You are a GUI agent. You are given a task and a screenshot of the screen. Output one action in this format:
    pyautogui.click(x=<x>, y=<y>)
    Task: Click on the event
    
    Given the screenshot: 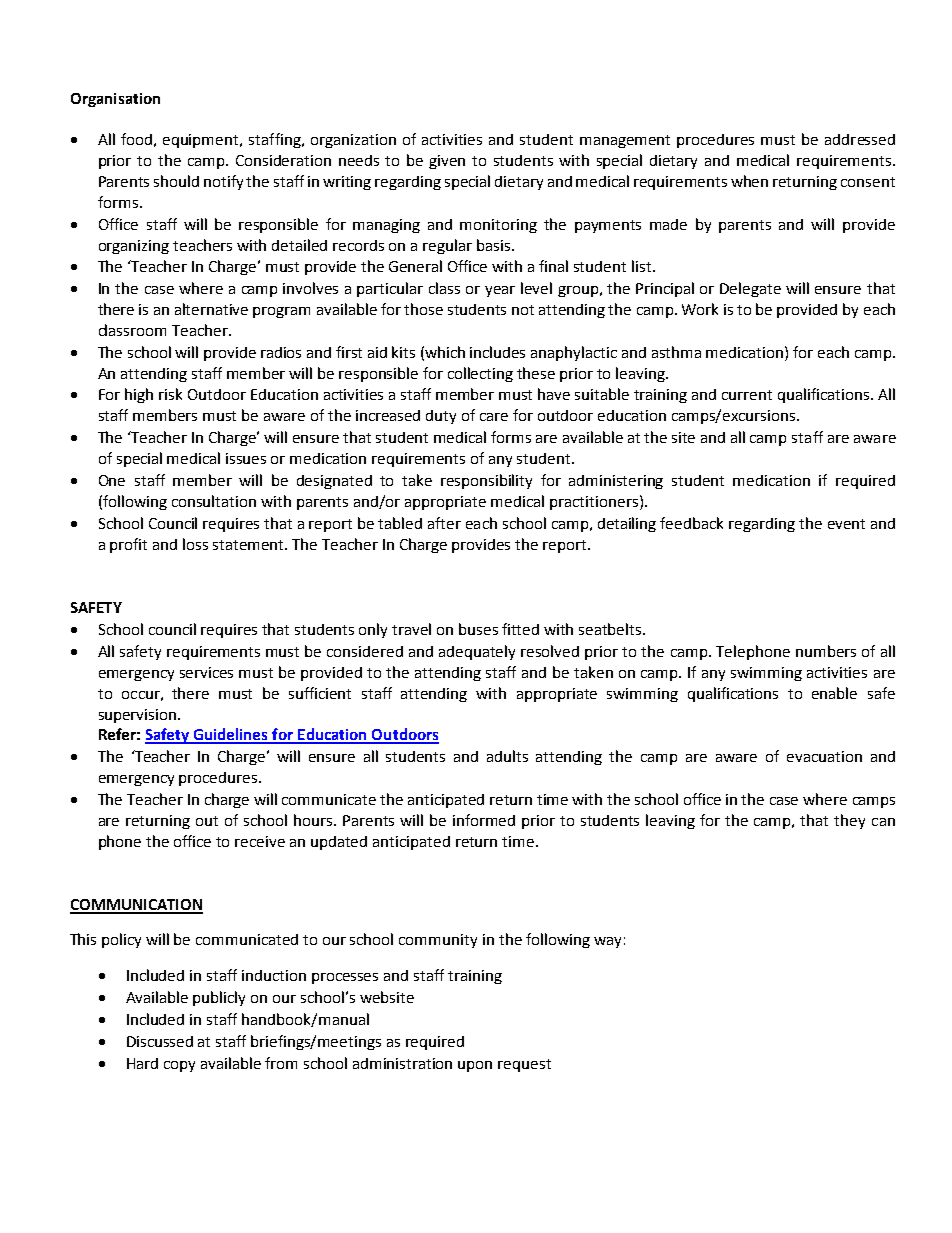 What is the action you would take?
    pyautogui.click(x=846, y=524)
